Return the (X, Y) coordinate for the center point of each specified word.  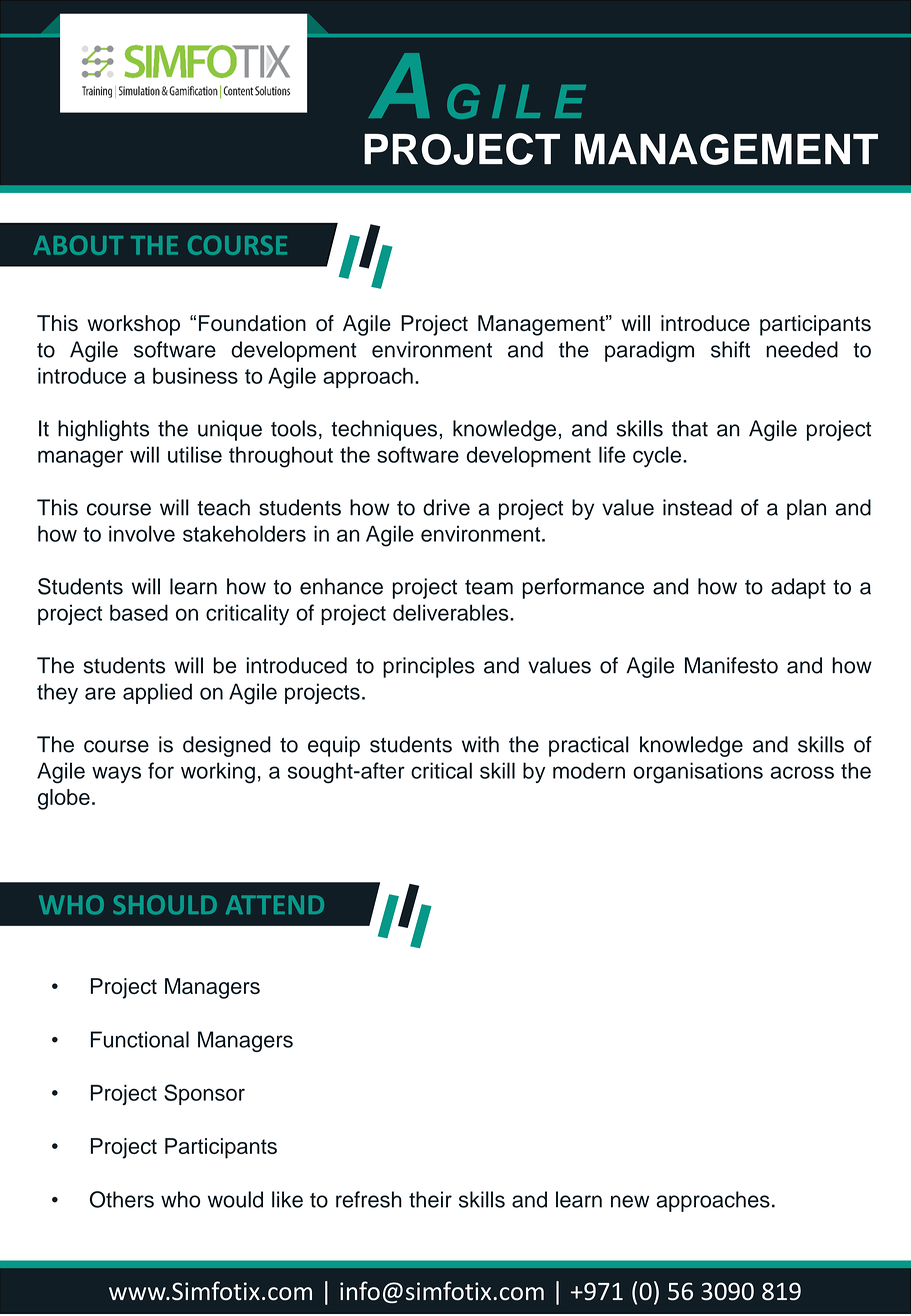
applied (157, 693)
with (480, 744)
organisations (698, 773)
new (630, 1201)
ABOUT (78, 245)
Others (122, 1199)
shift (730, 349)
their (430, 1199)
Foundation (252, 323)
